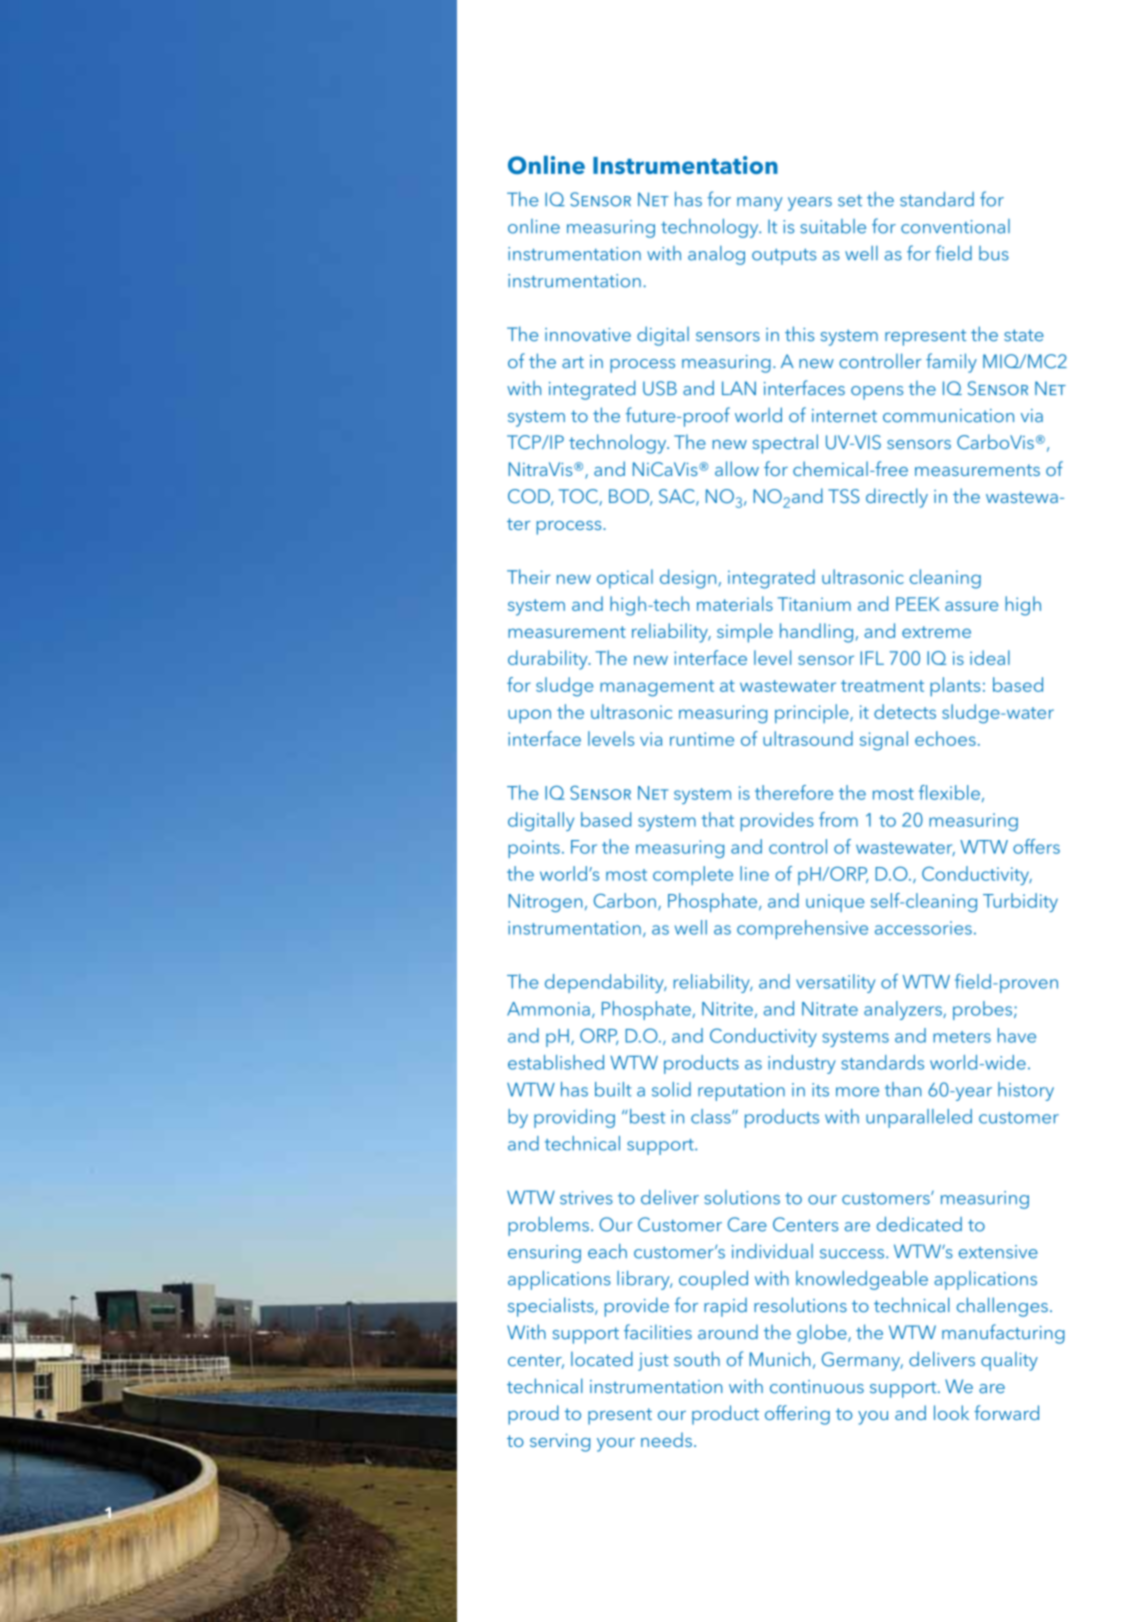  I want to click on handling, so click(816, 633).
